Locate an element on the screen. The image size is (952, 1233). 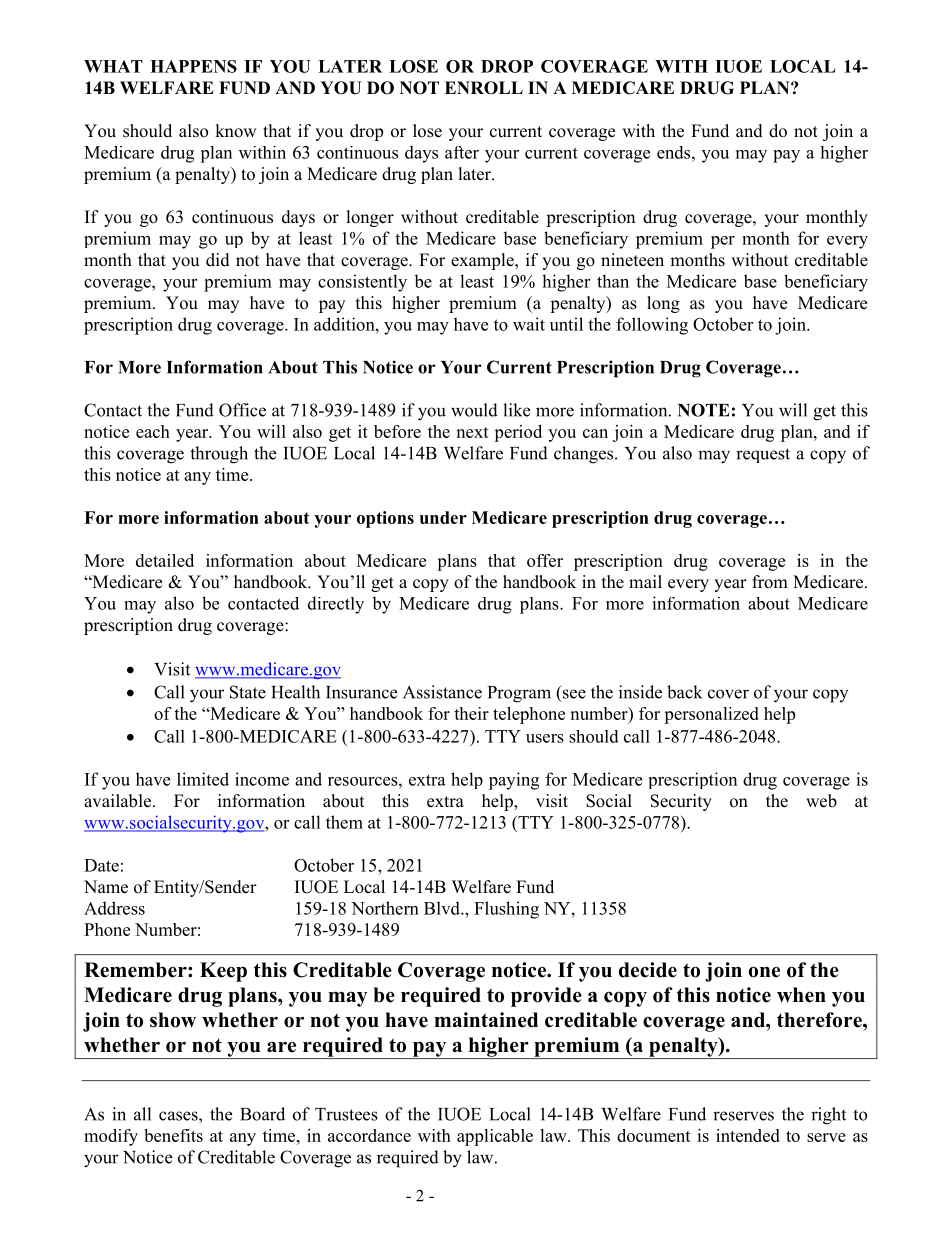
HAPPENS is located at coordinates (193, 66).
